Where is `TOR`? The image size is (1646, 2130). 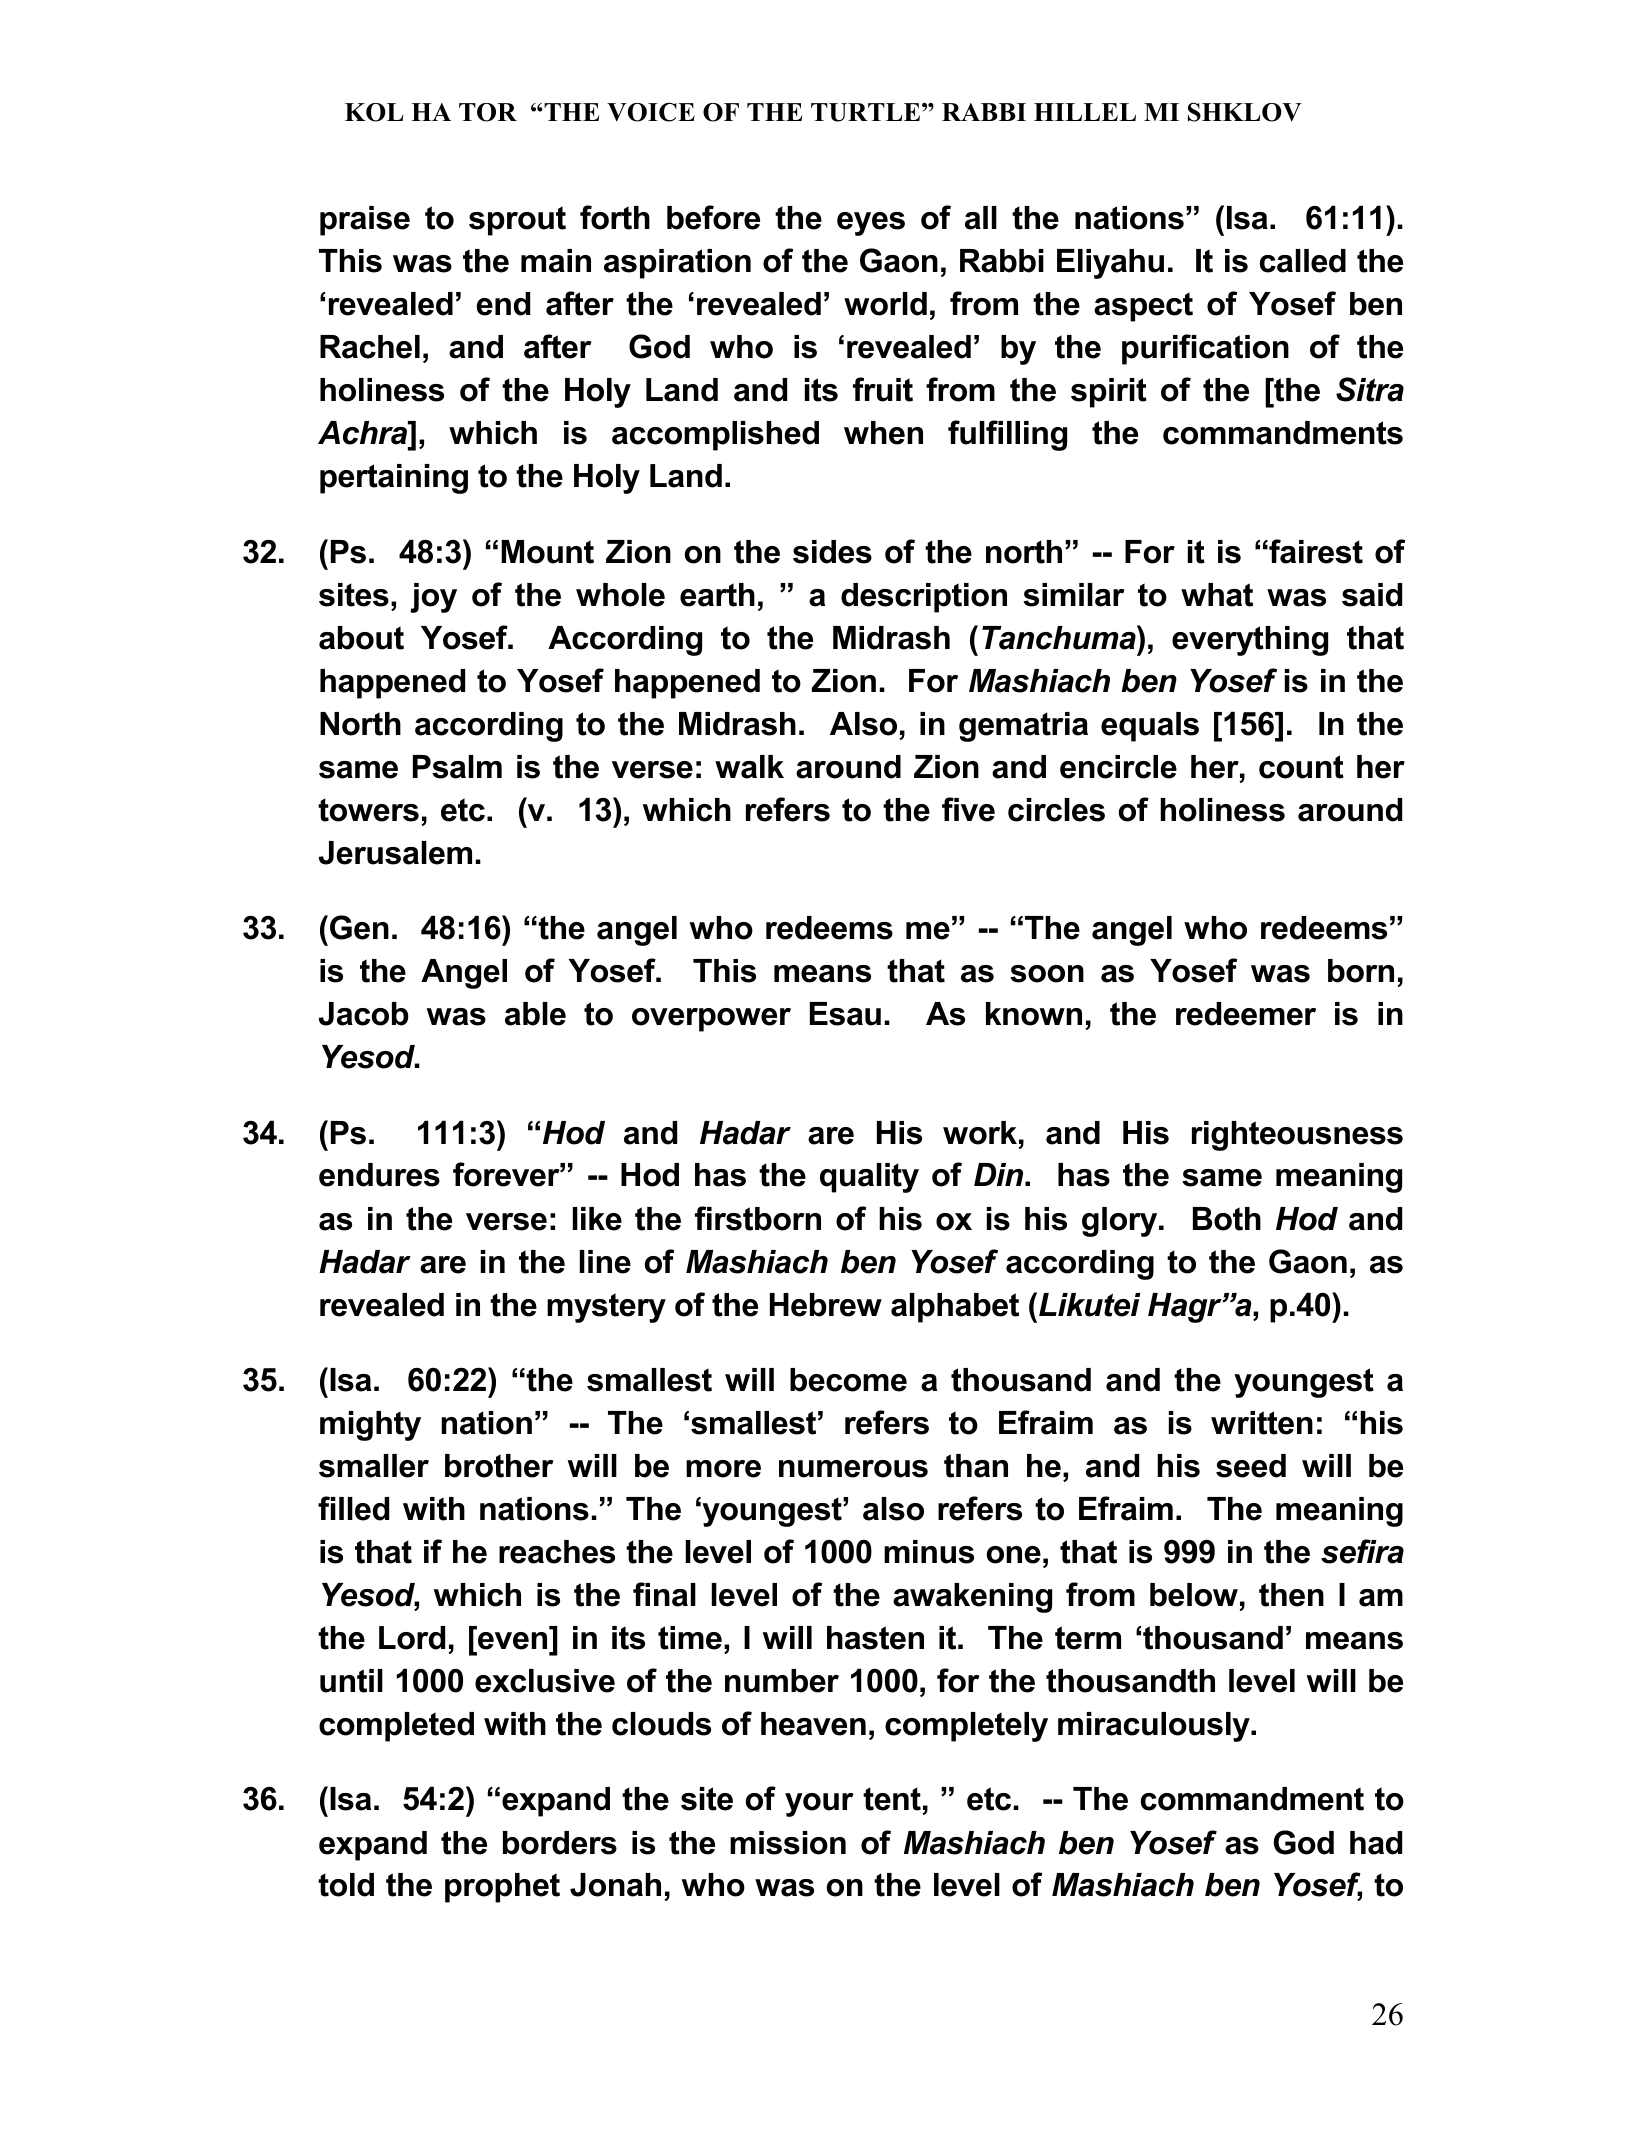
TOR is located at coordinates (488, 112).
